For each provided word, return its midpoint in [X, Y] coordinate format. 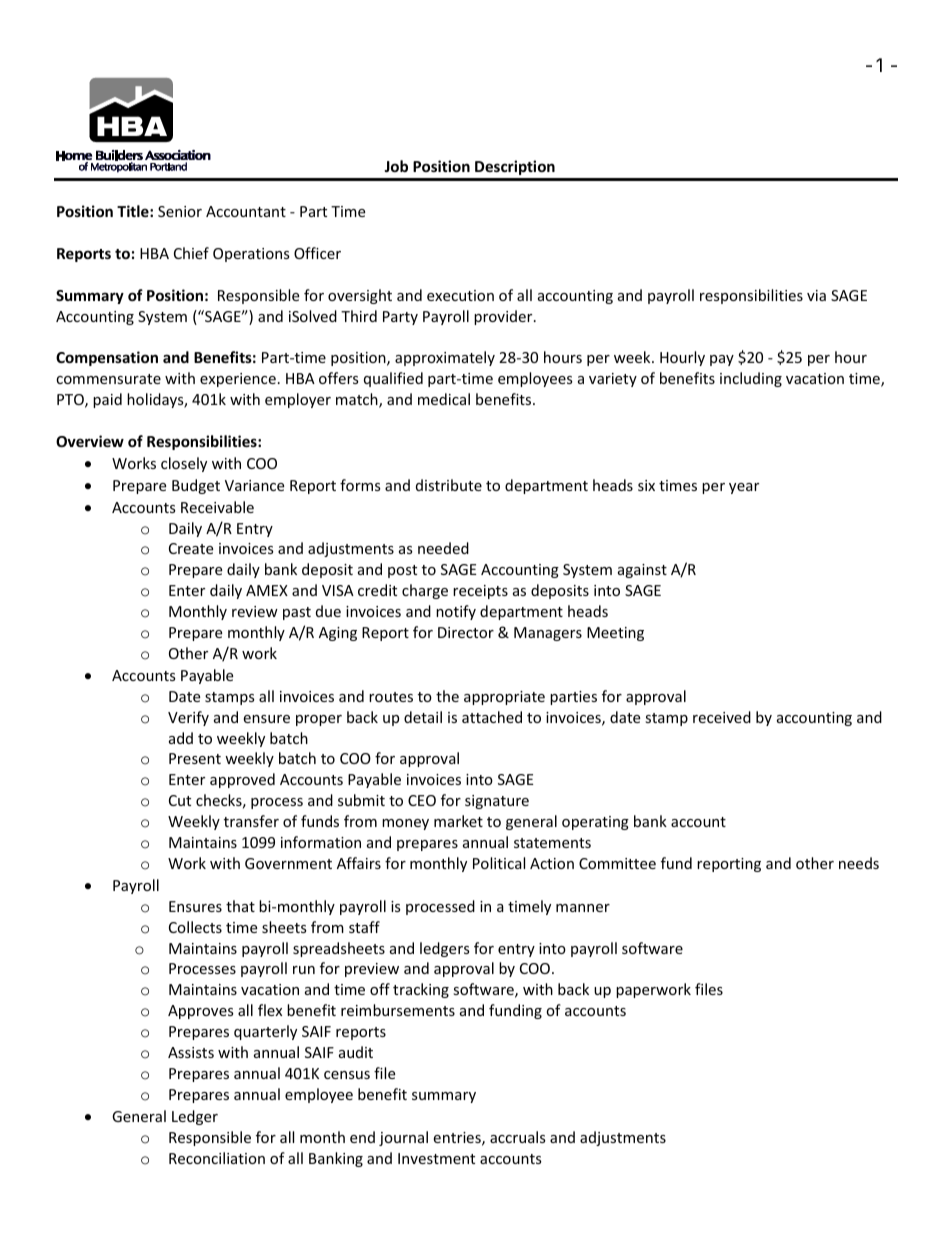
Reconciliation [217, 1158]
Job [396, 166]
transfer [251, 821]
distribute [449, 485]
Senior [180, 211]
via [816, 295]
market [458, 821]
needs [859, 863]
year [744, 488]
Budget [196, 486]
